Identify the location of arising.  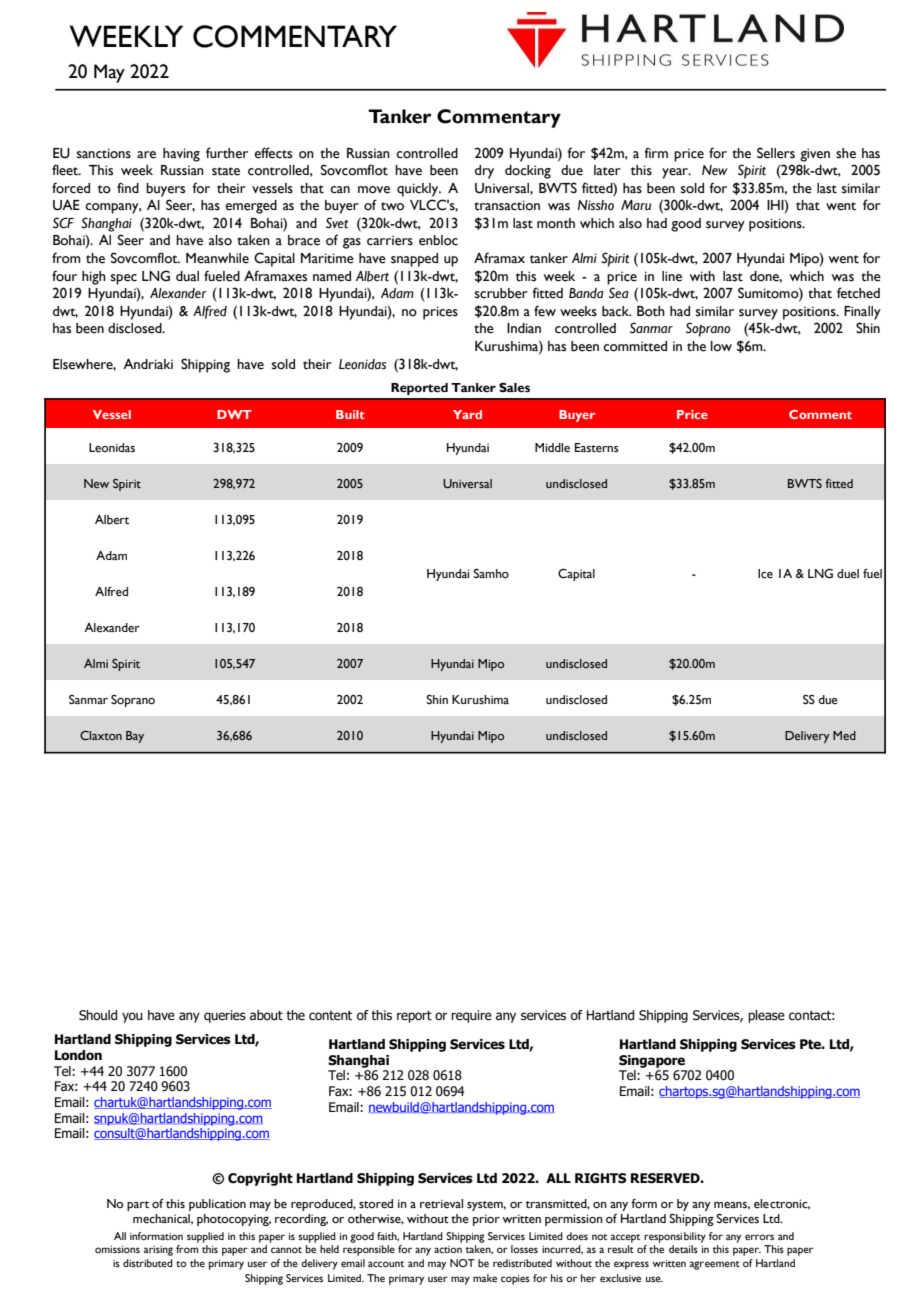
(158, 1251).
